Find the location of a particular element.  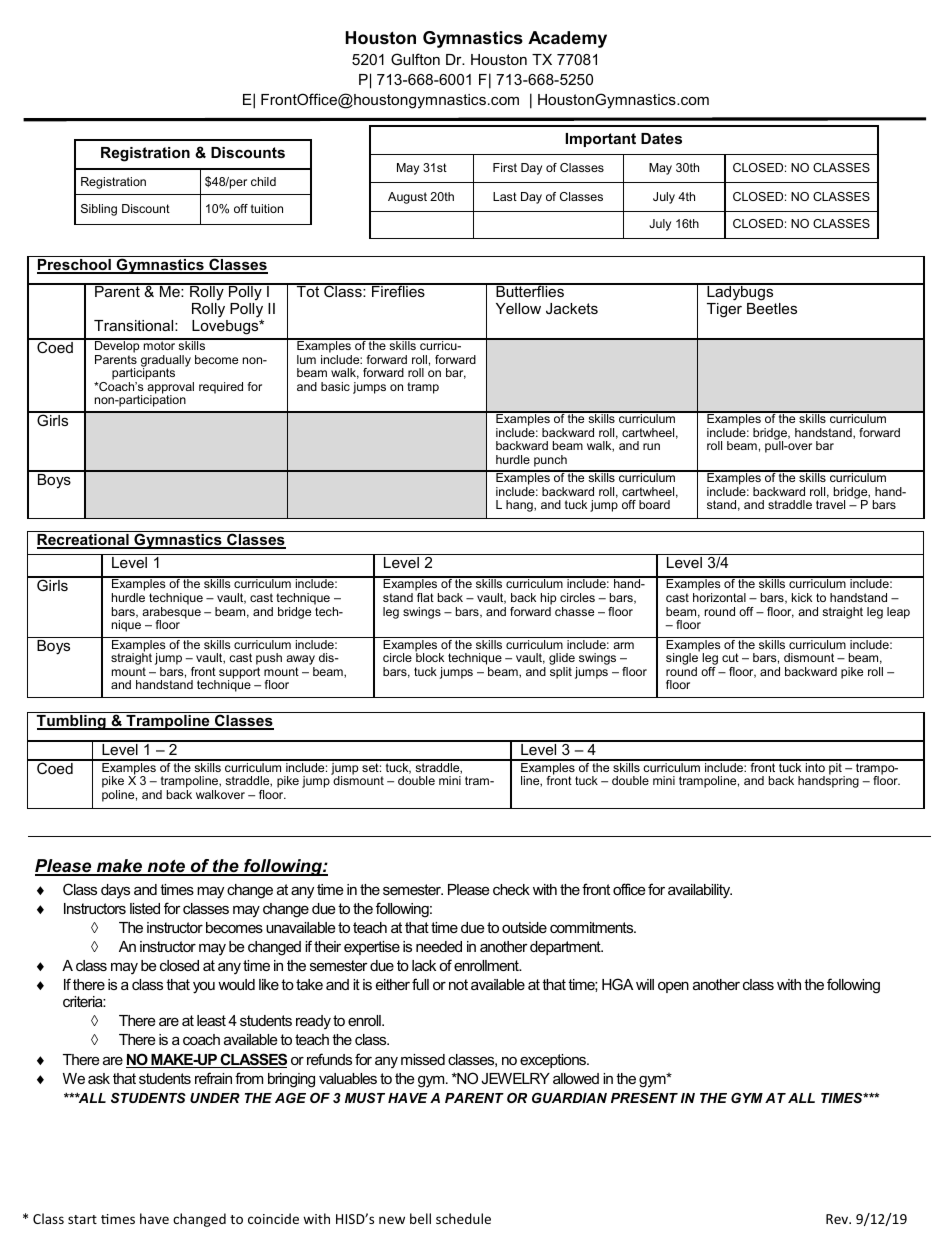

check is located at coordinates (511, 889).
